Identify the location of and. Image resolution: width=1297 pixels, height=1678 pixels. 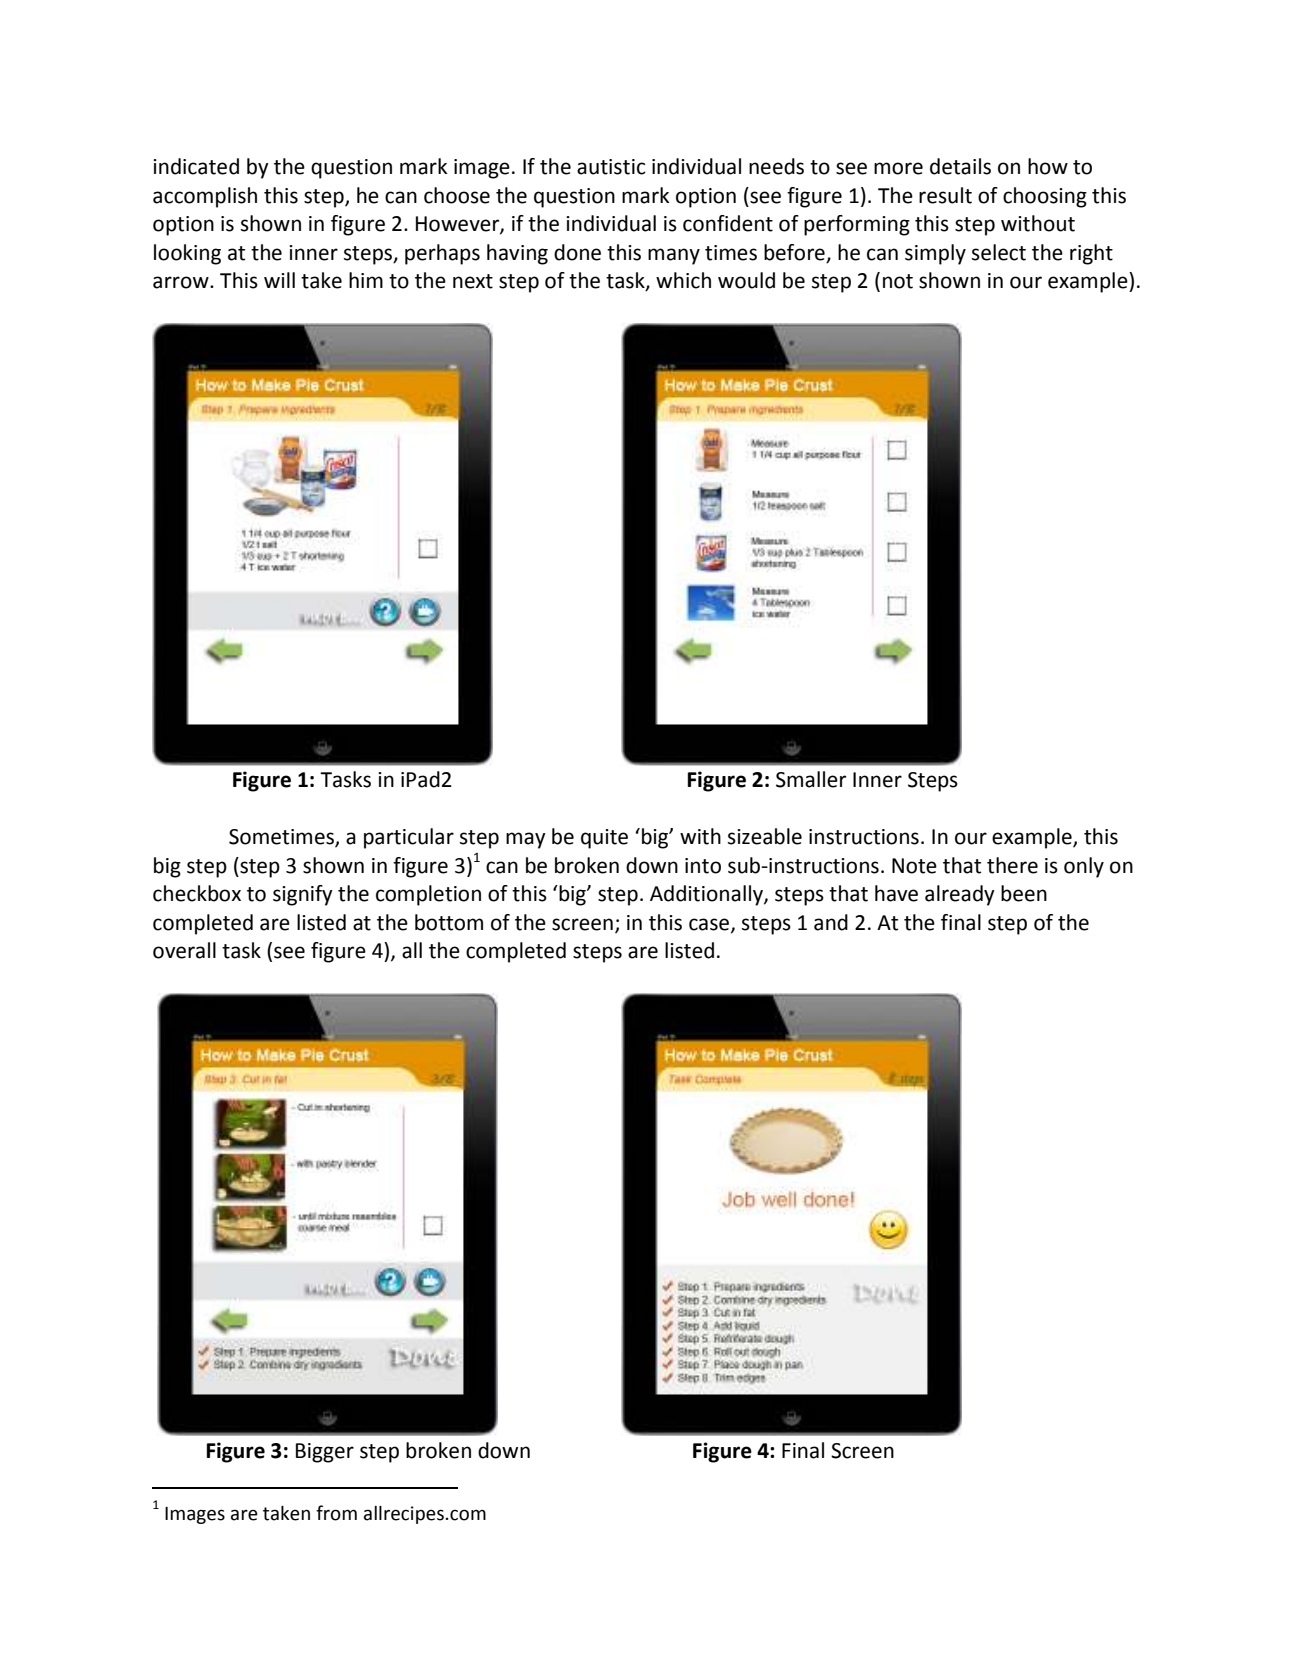
(831, 922).
